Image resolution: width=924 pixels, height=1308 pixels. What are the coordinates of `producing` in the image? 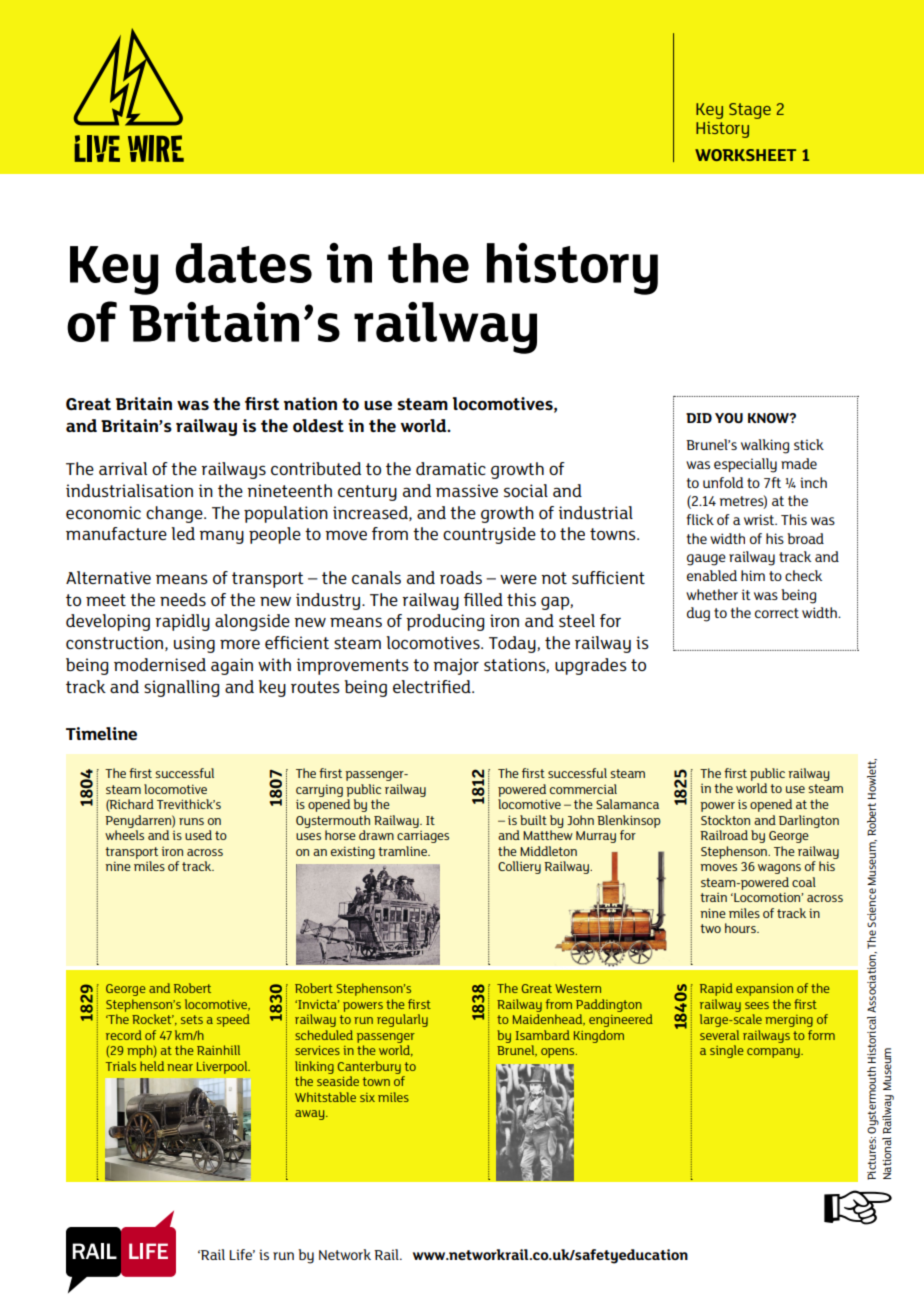 It's located at (445, 622).
